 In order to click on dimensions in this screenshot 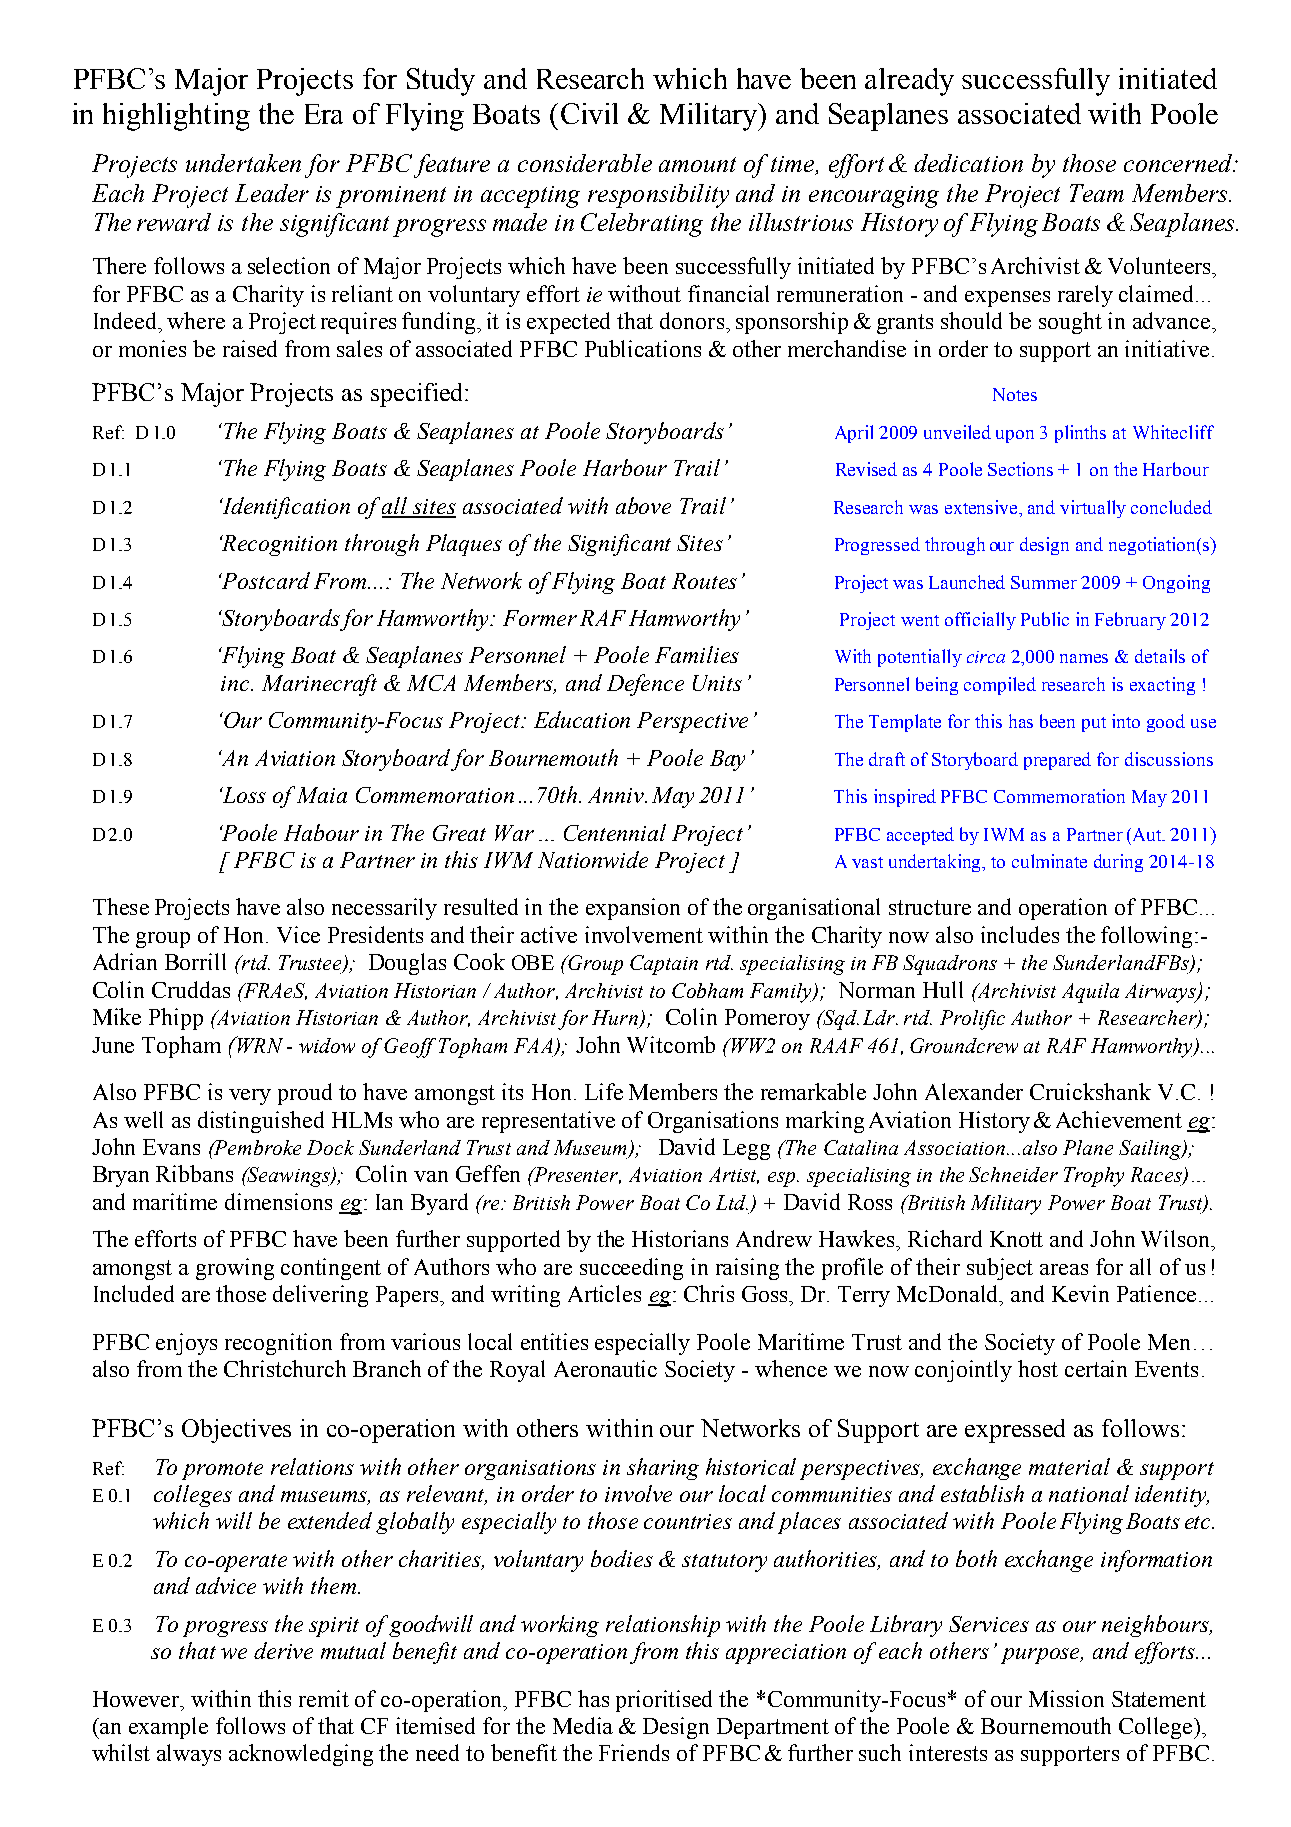, I will do `click(278, 1201)`.
